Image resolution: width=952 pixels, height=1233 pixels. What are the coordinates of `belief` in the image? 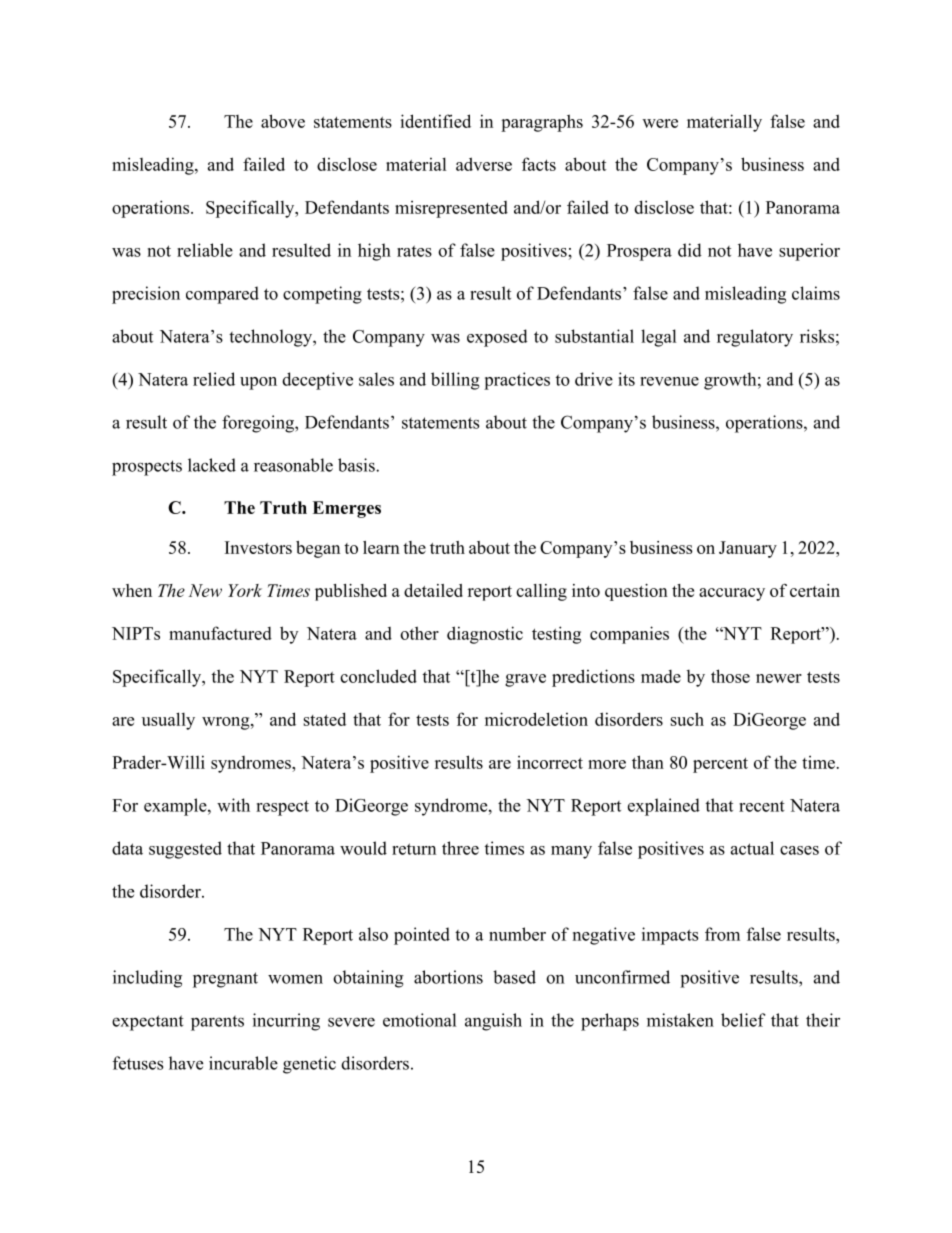 It's located at (743, 1020).
